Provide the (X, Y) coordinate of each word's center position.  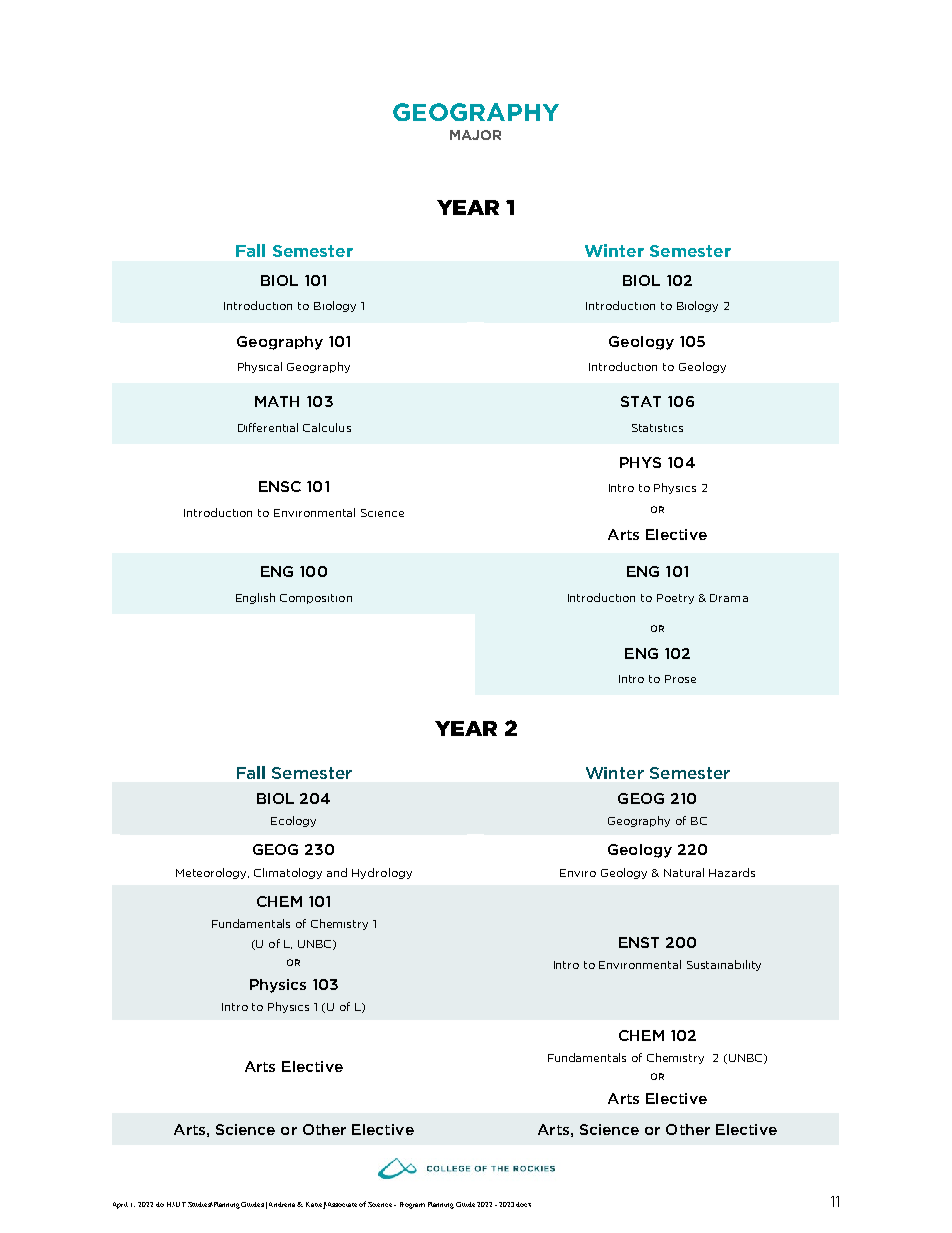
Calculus (327, 427)
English (255, 598)
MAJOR (475, 135)
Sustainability (724, 965)
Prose (680, 679)
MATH (277, 401)
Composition (316, 599)
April (120, 1205)
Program (412, 1205)
